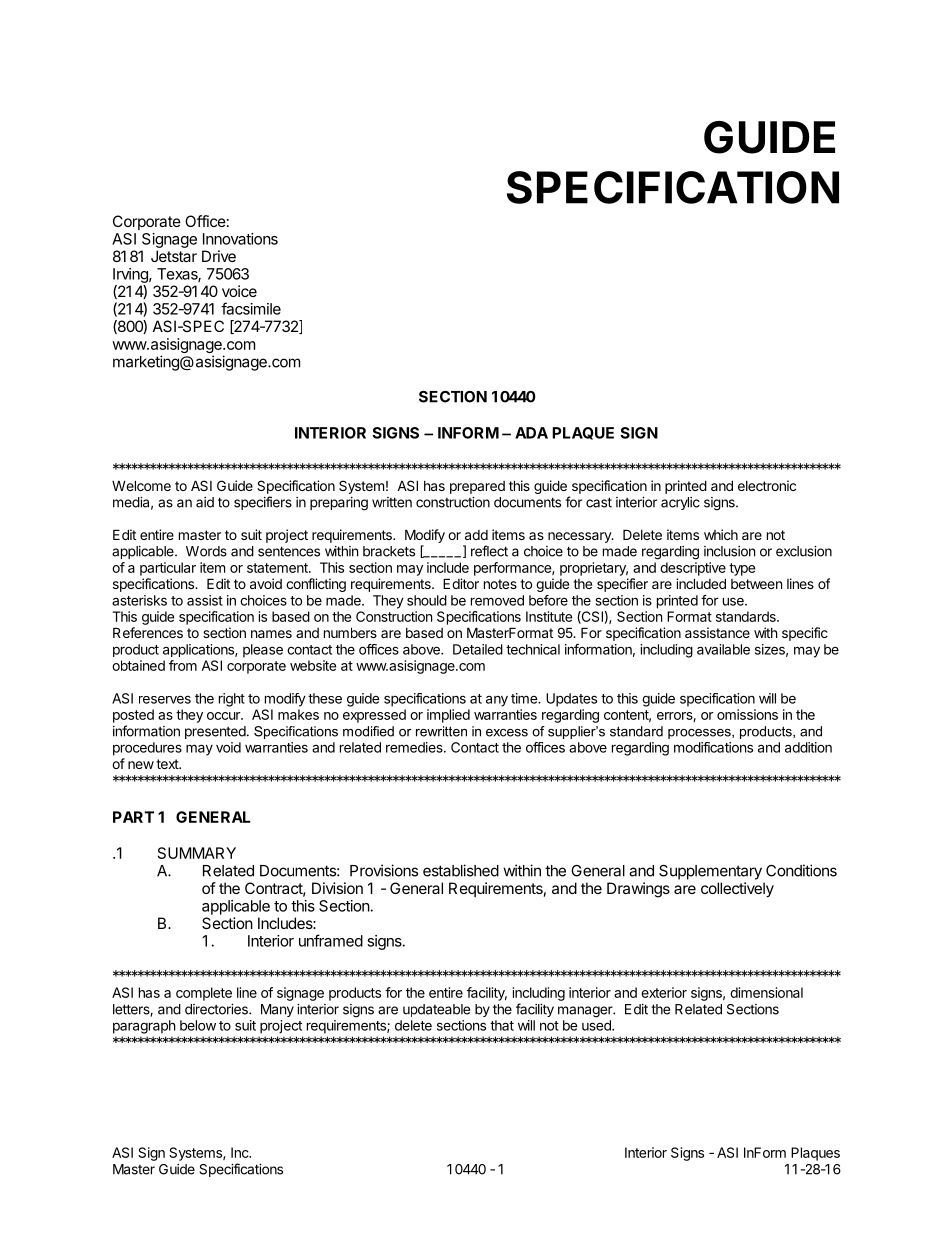 The width and height of the document is (952, 1233). Describe the element at coordinates (436, 1010) in the document. I see `updateable` at that location.
